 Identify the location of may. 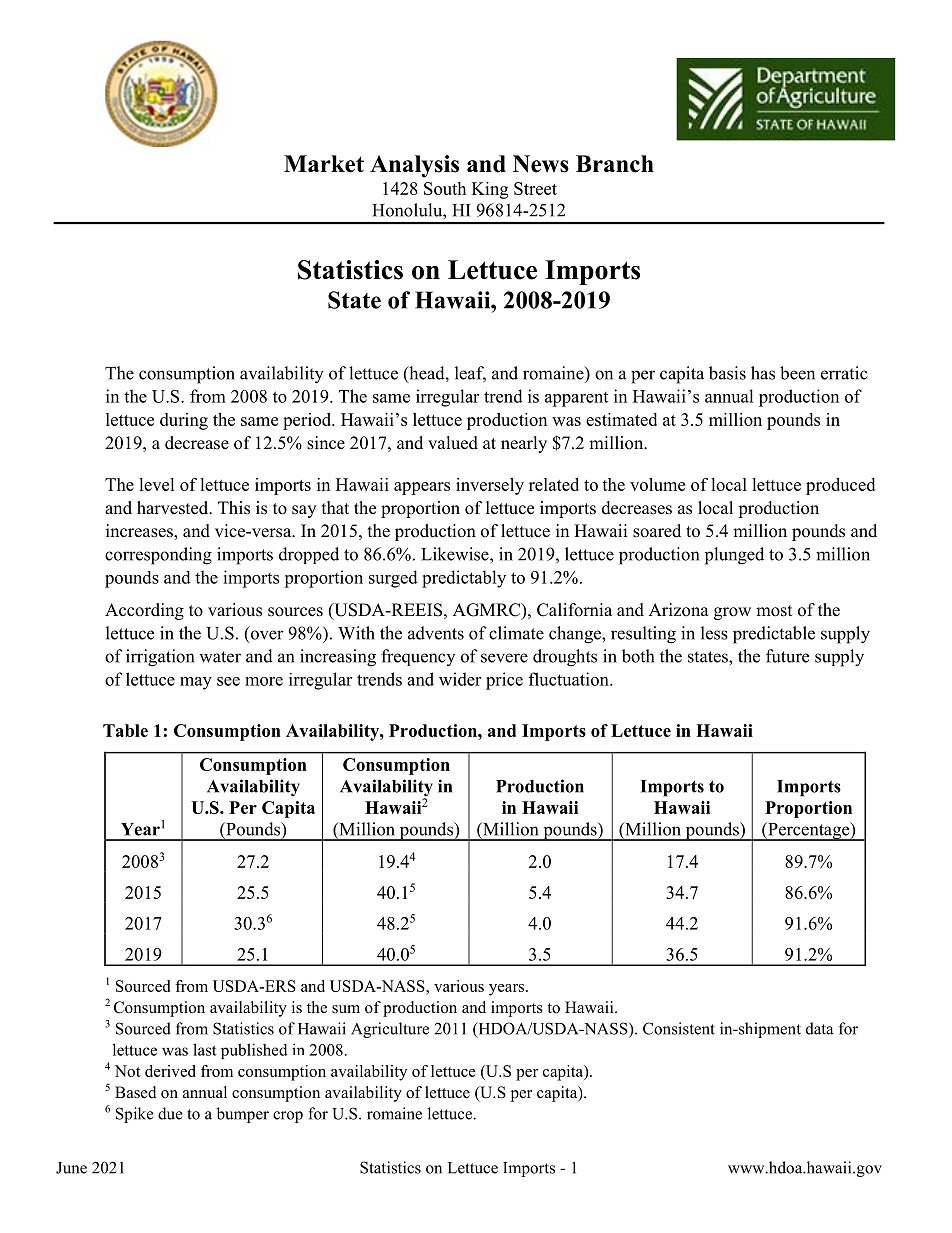
(196, 683).
